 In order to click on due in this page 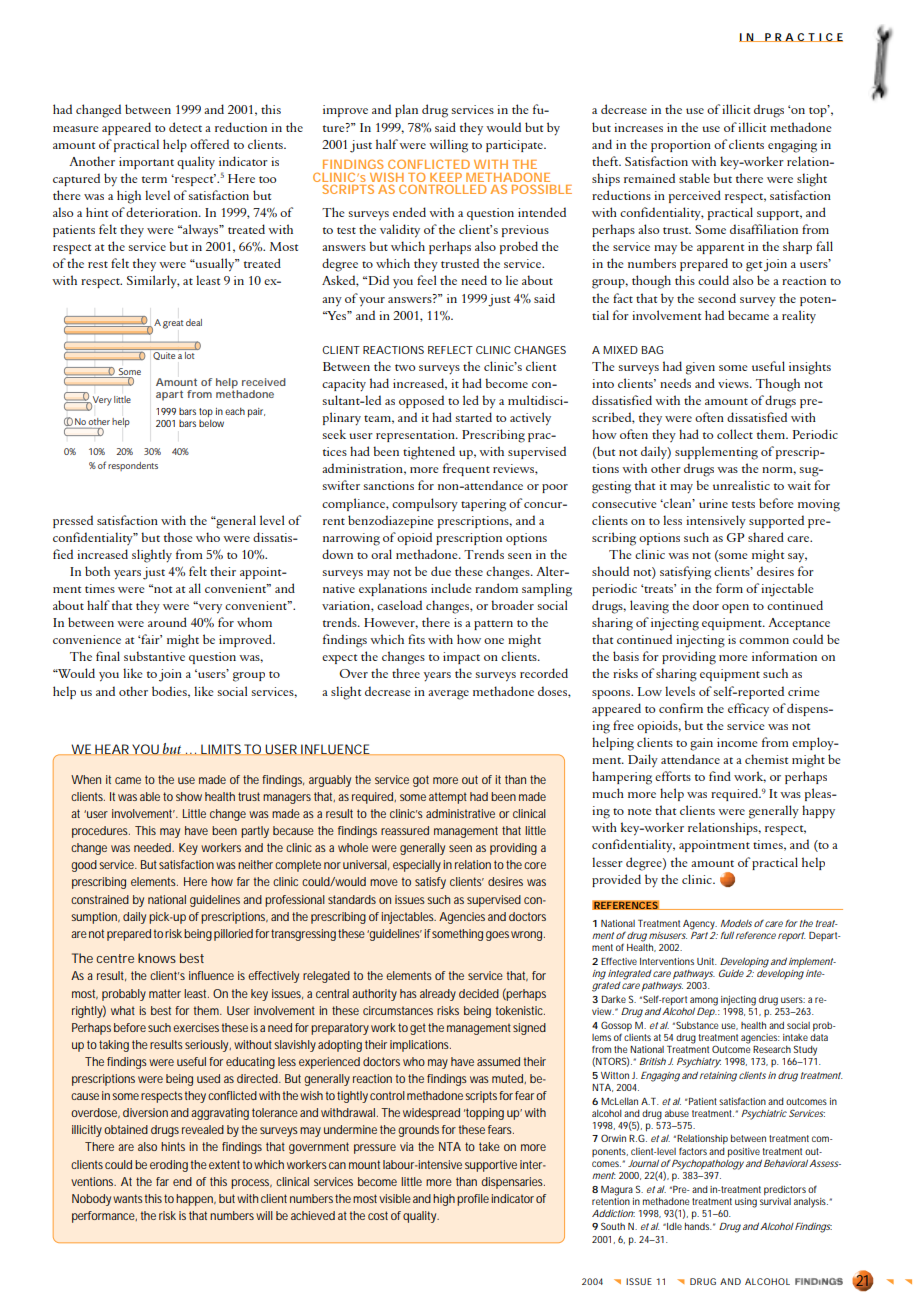, I will do `click(441, 571)`.
